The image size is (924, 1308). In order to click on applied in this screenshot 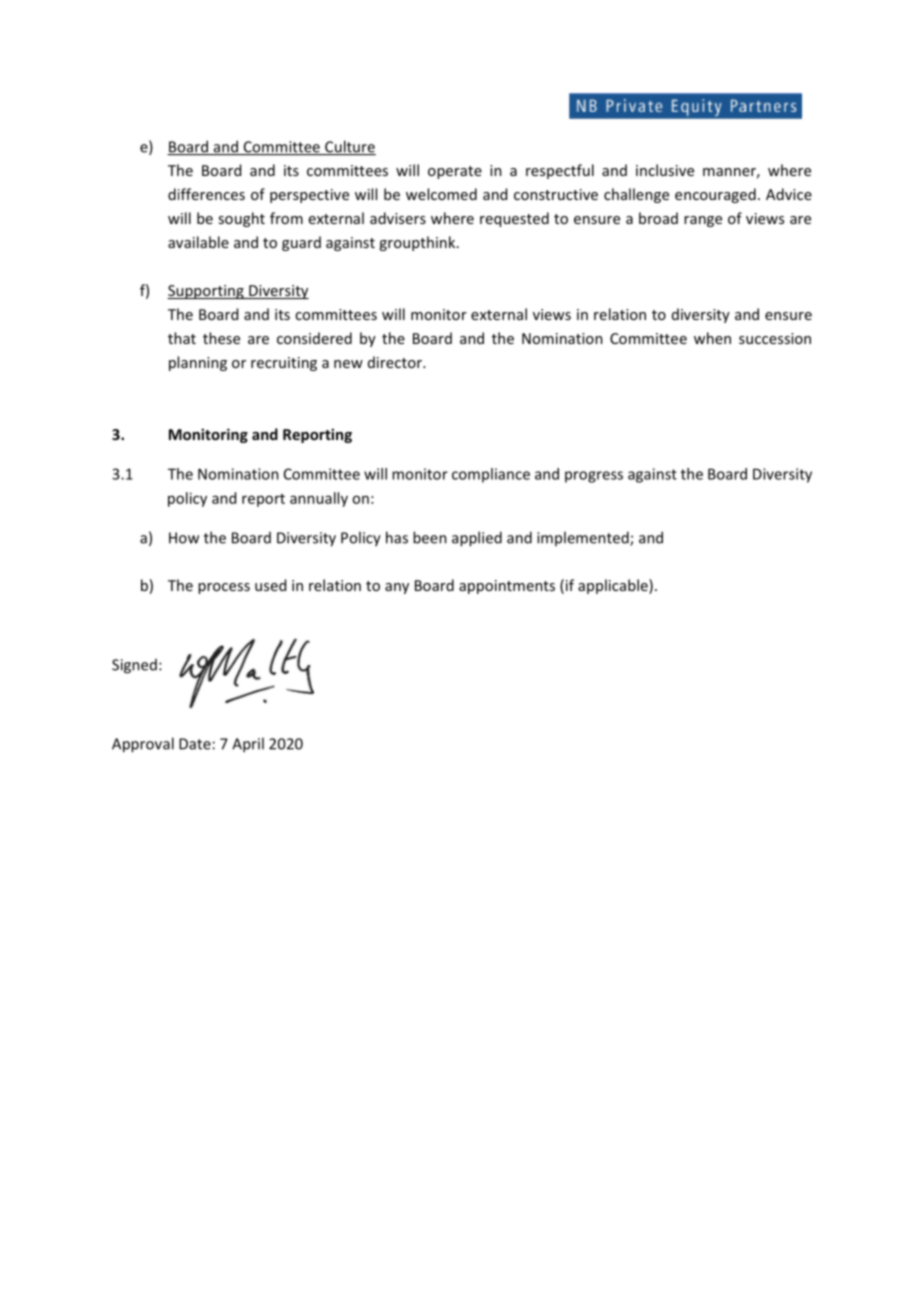, I will do `click(477, 539)`.
